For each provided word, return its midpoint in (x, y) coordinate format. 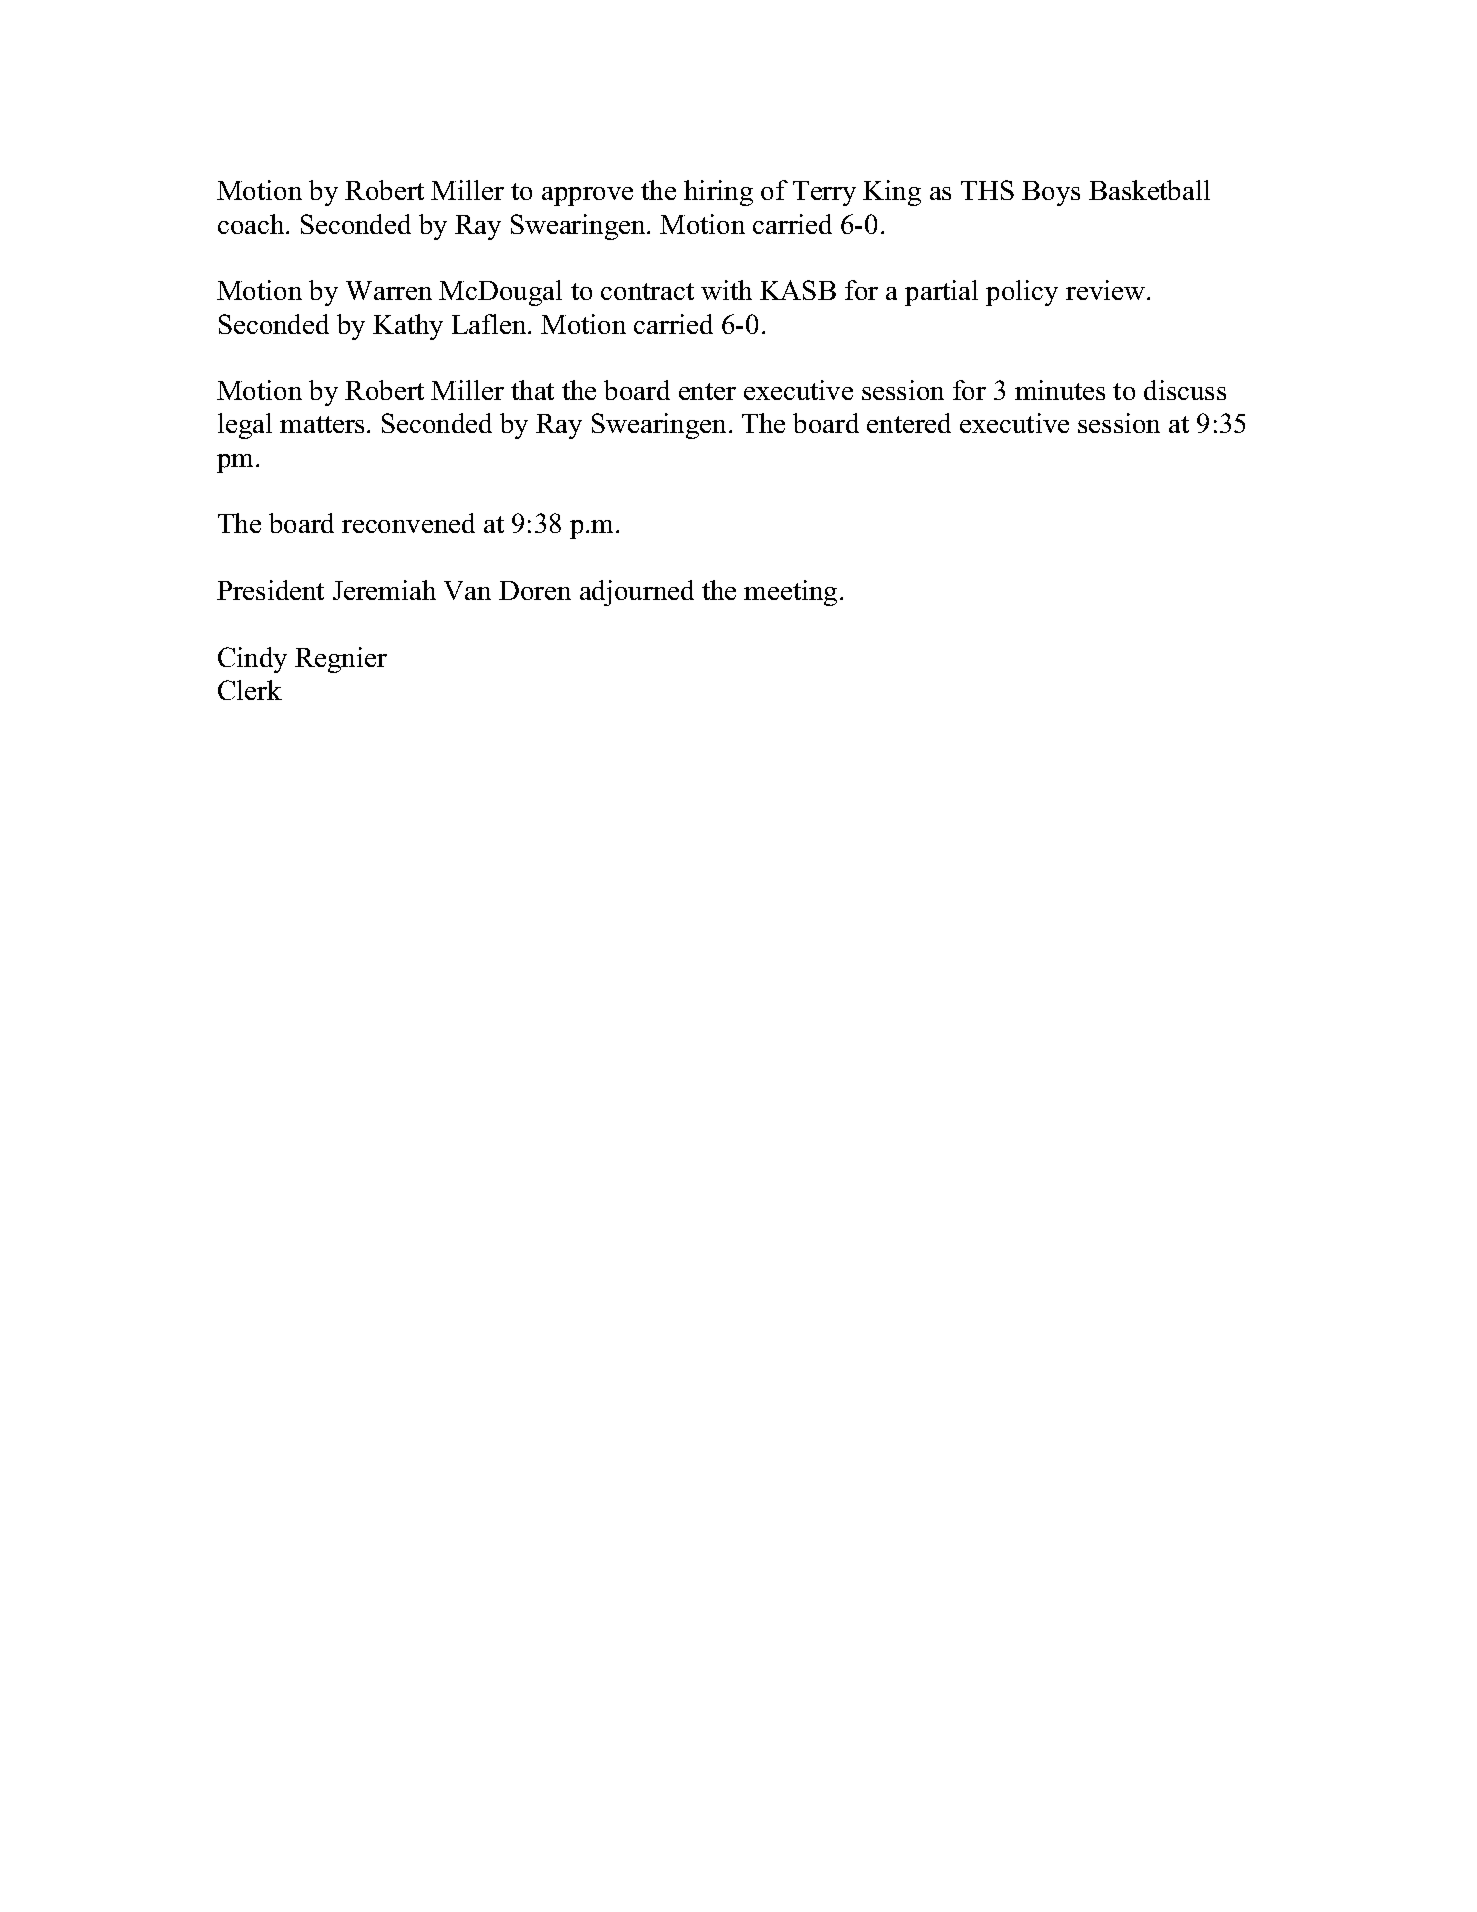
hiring (718, 193)
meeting (790, 593)
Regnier (341, 660)
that (532, 390)
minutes (1060, 390)
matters (322, 424)
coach (252, 224)
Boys (1051, 193)
